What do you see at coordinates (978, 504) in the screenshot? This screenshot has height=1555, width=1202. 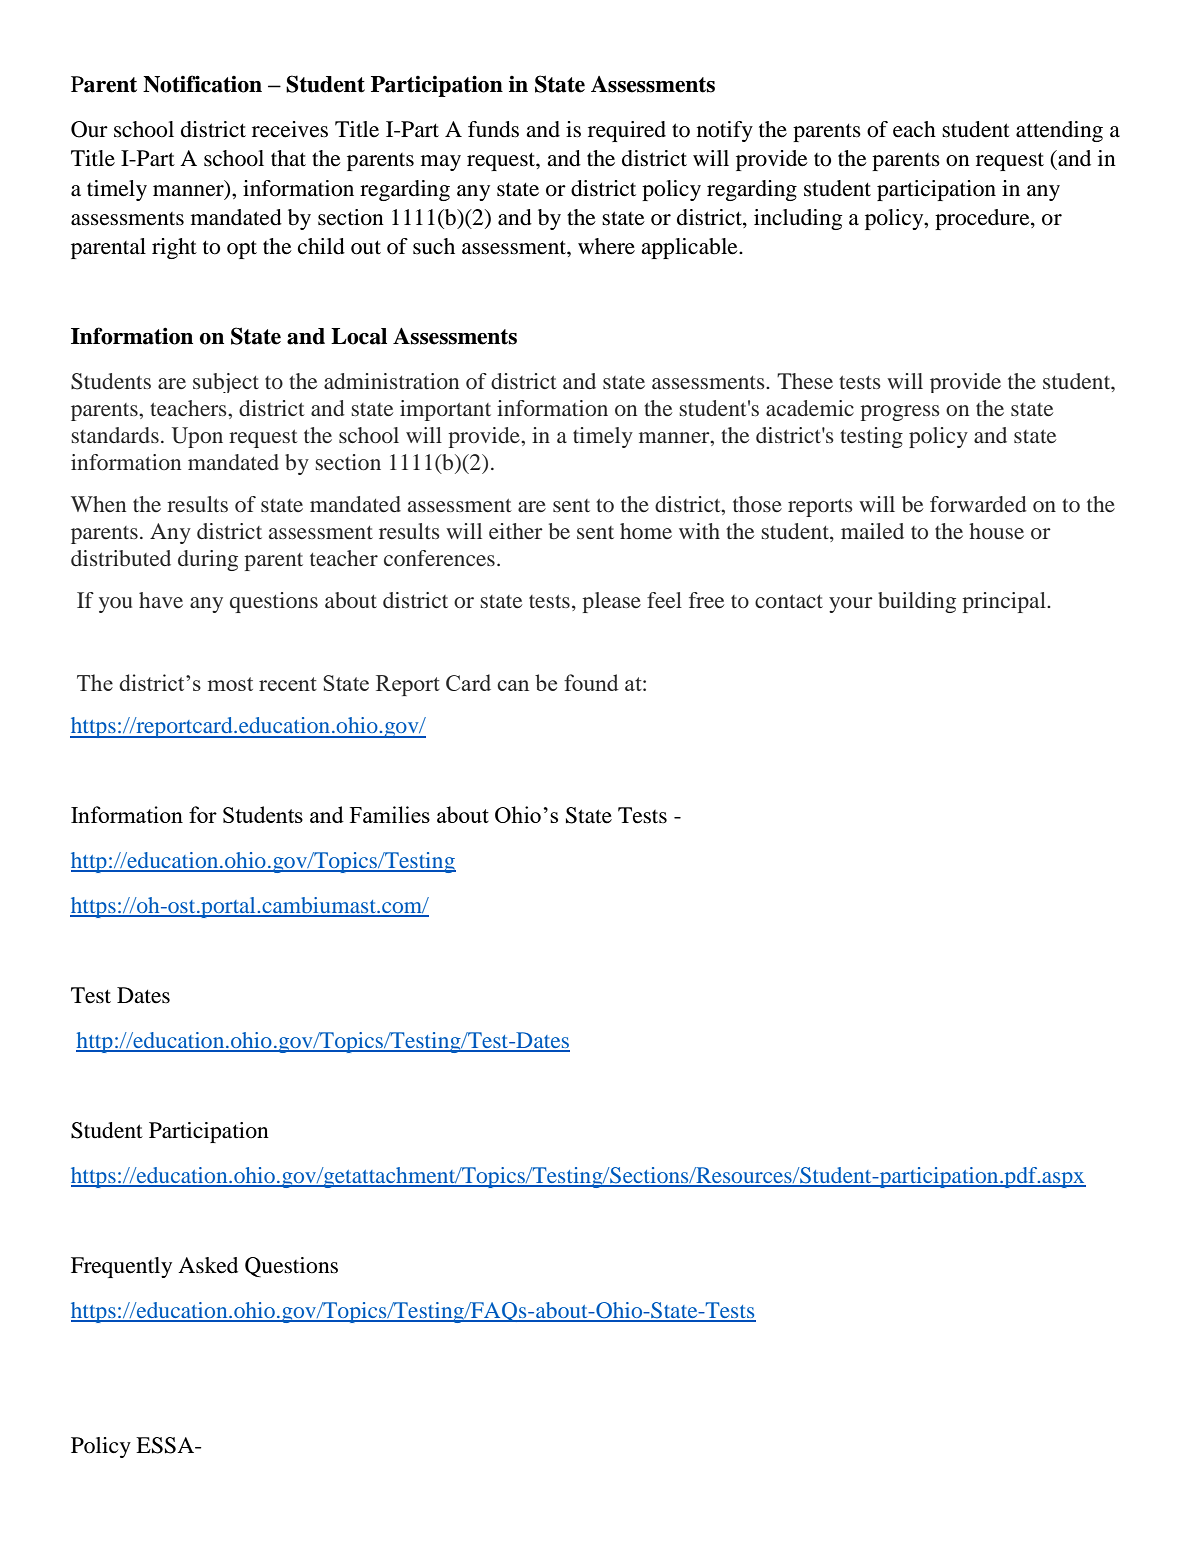 I see `forwarded` at bounding box center [978, 504].
